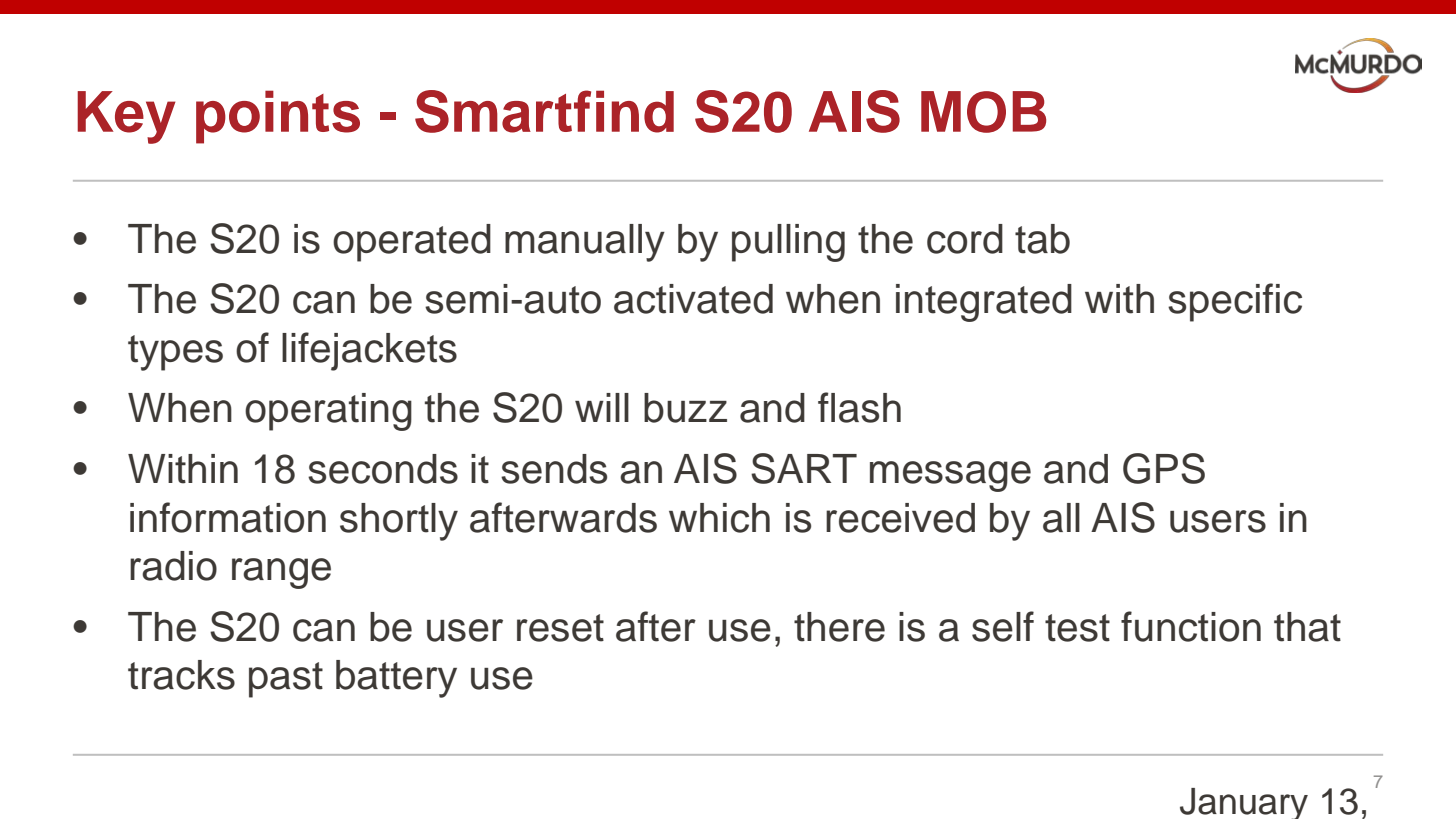  I want to click on points, so click(278, 117).
